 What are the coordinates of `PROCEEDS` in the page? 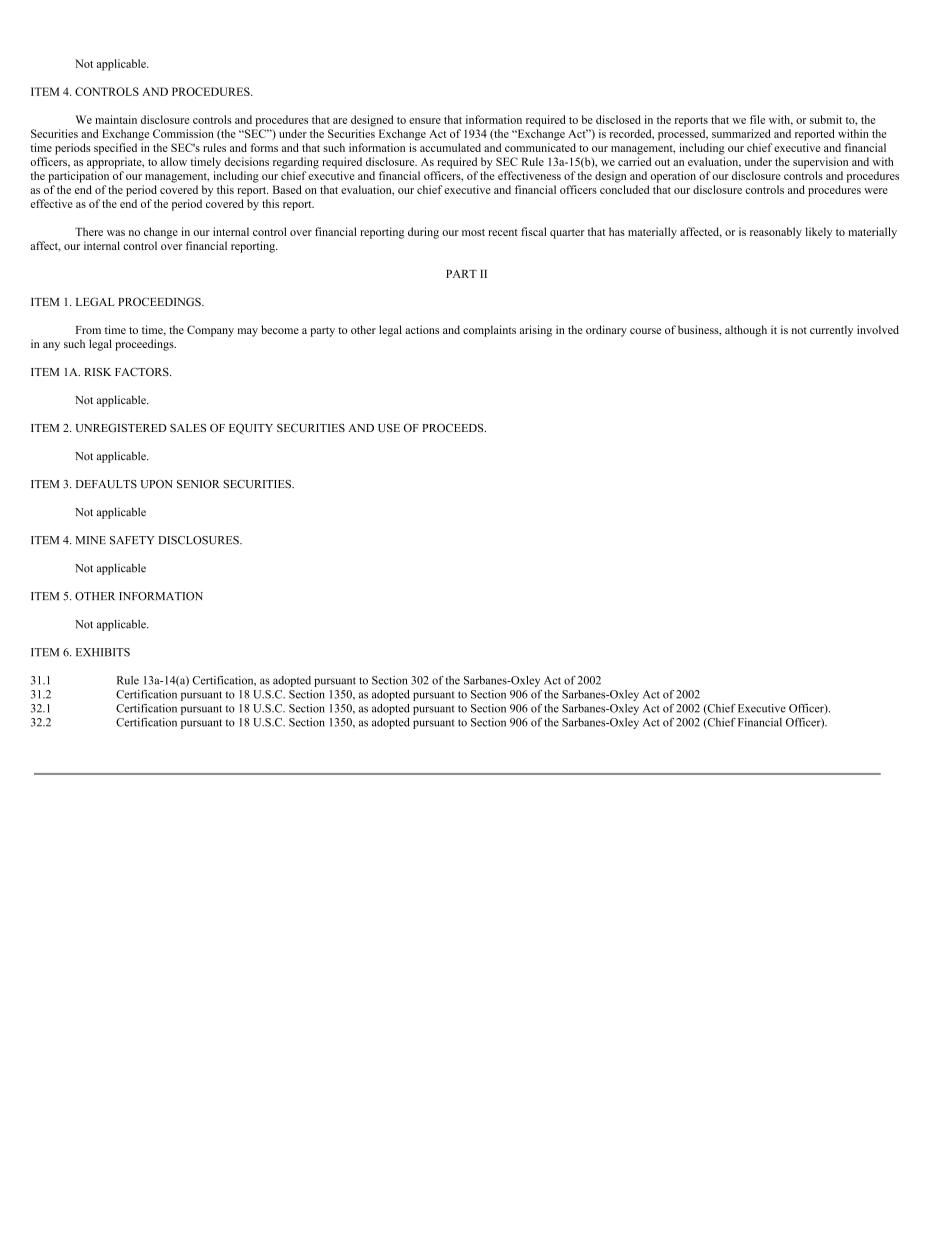 It's located at (454, 427).
